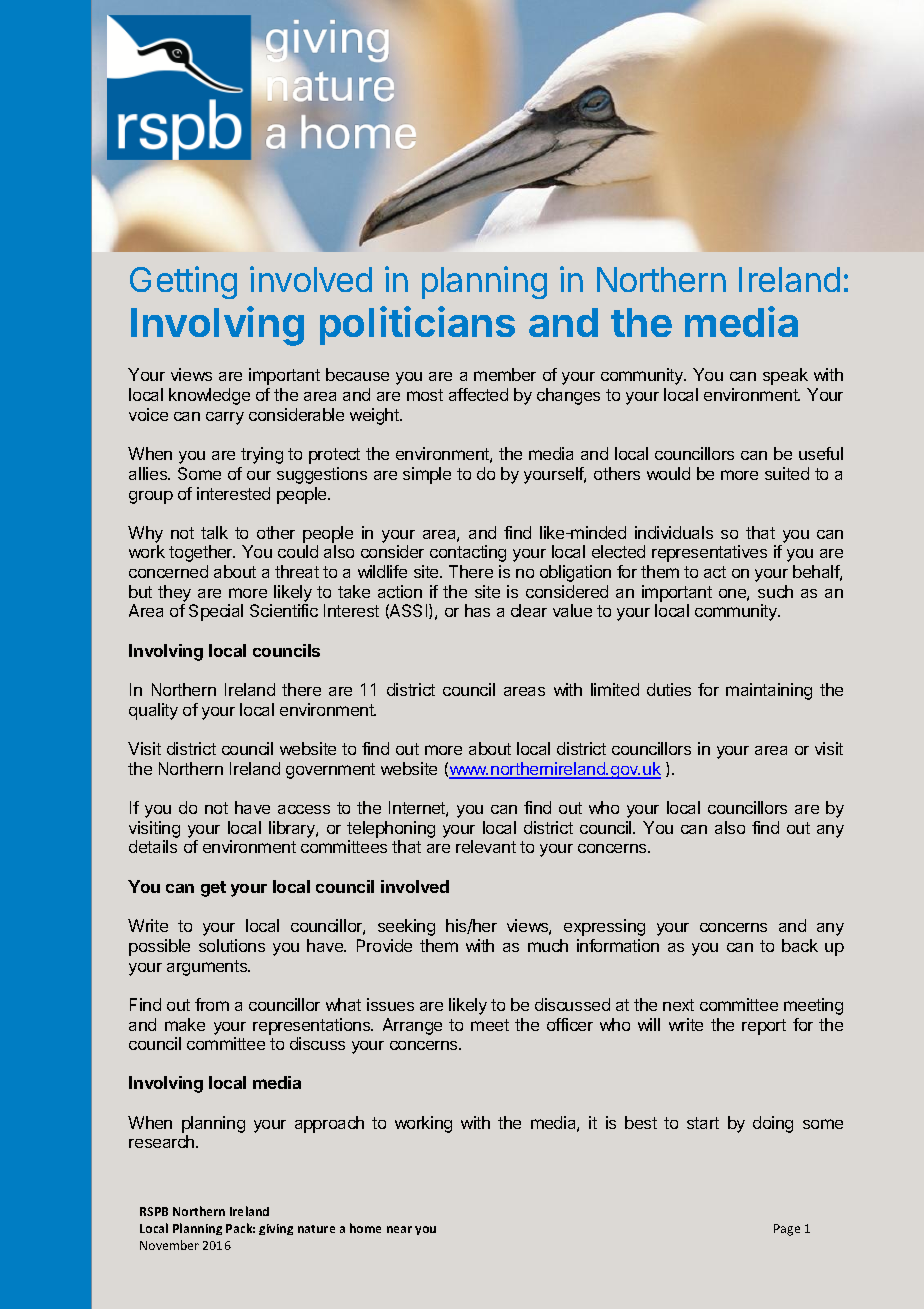 Image resolution: width=924 pixels, height=1309 pixels. What do you see at coordinates (399, 1229) in the screenshot?
I see `near` at bounding box center [399, 1229].
